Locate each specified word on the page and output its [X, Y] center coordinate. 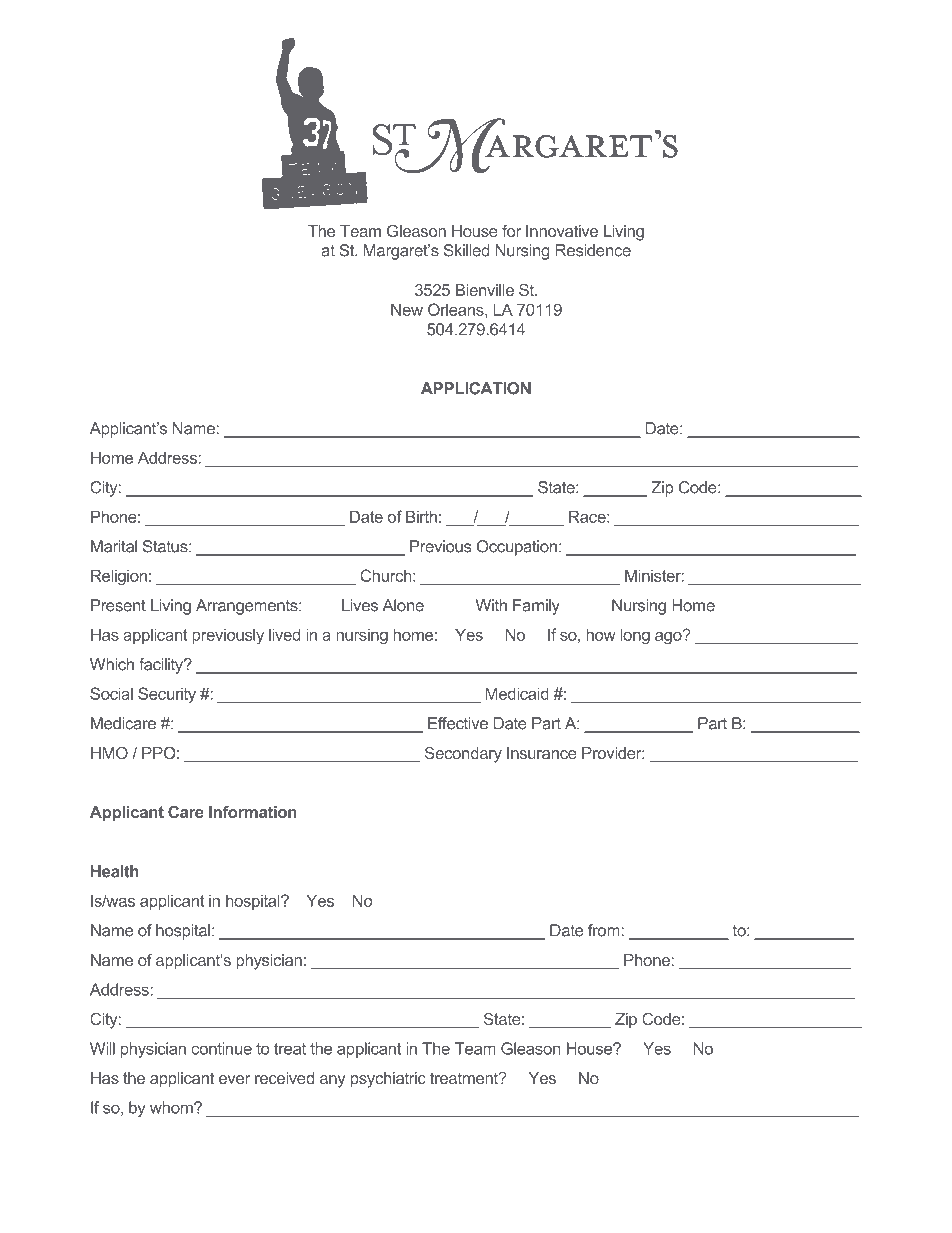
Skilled [466, 250]
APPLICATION [476, 388]
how [601, 634]
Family [536, 607]
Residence [593, 250]
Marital [114, 546]
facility [162, 666]
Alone [403, 605]
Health [115, 871]
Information [253, 812]
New [407, 309]
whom [172, 1107]
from [604, 930]
